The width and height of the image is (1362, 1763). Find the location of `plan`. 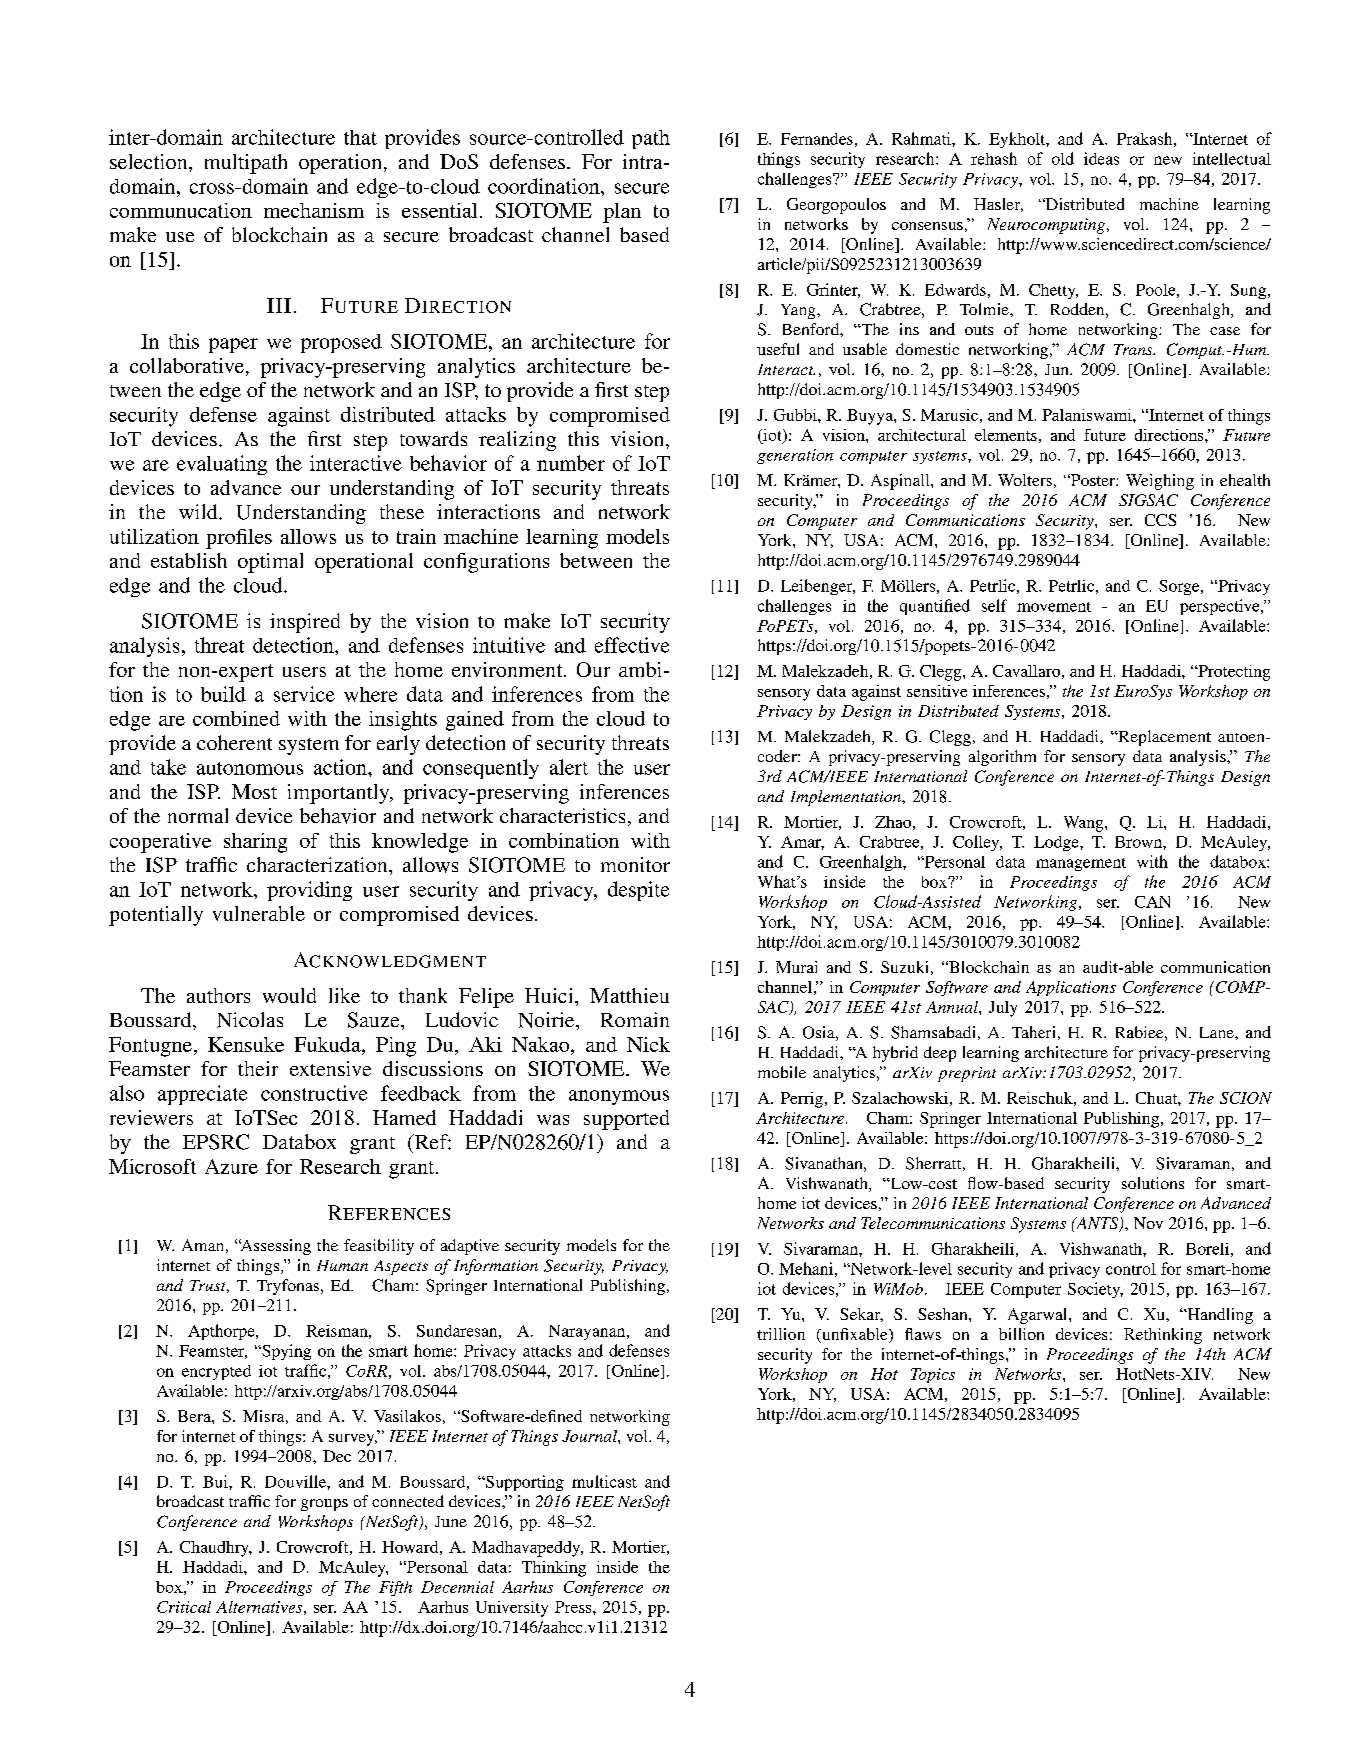

plan is located at coordinates (622, 213).
